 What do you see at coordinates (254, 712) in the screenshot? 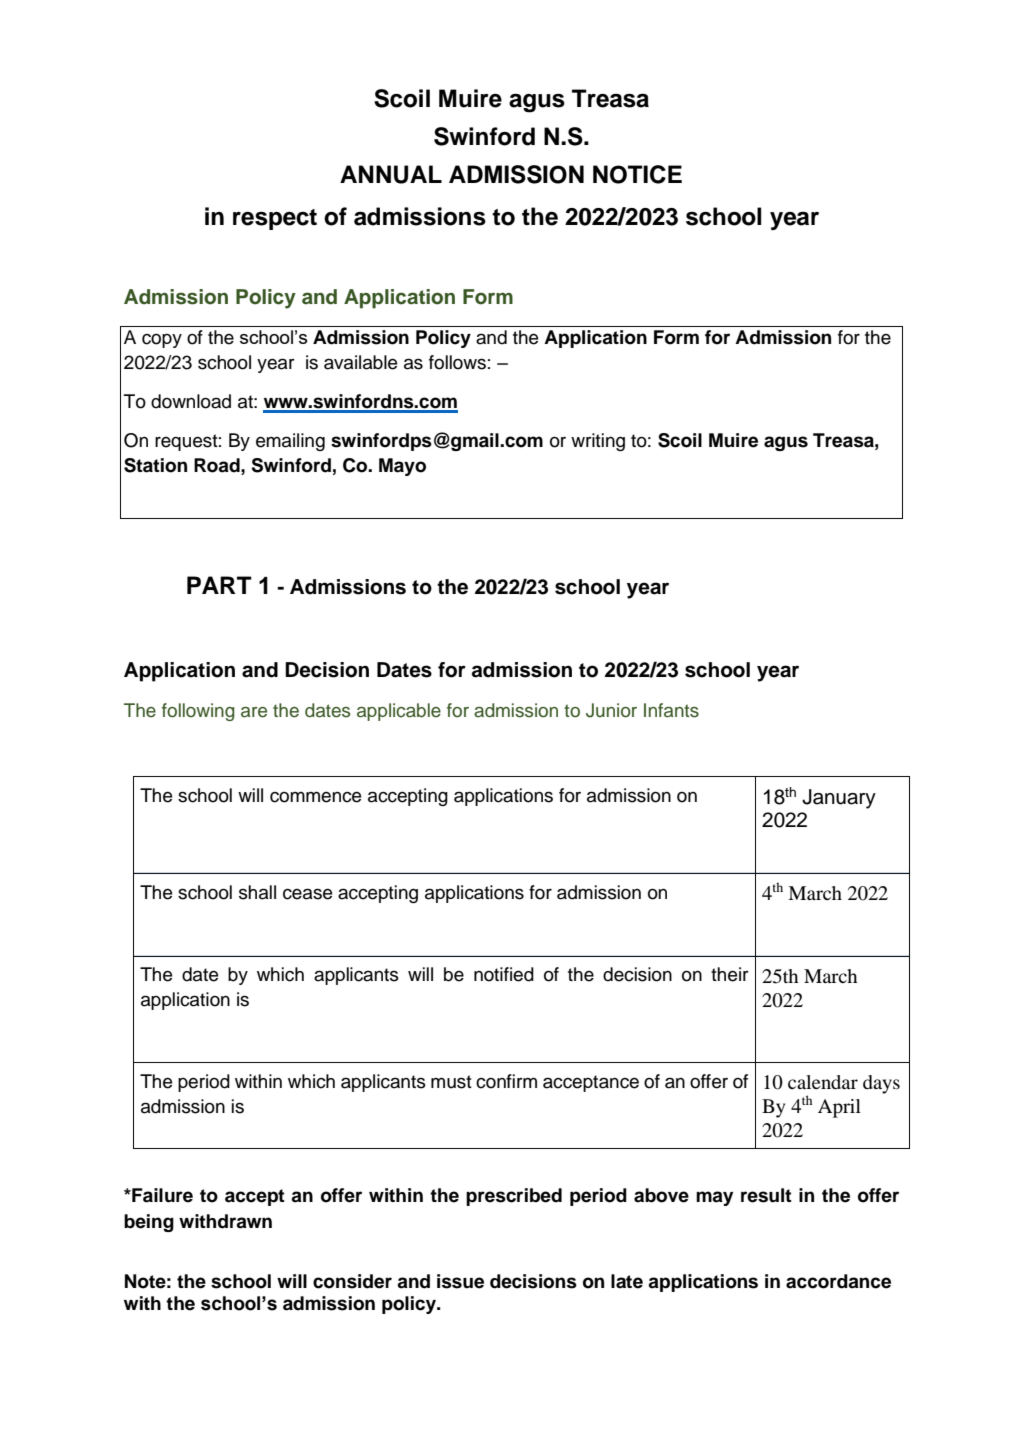
I see `are` at bounding box center [254, 712].
